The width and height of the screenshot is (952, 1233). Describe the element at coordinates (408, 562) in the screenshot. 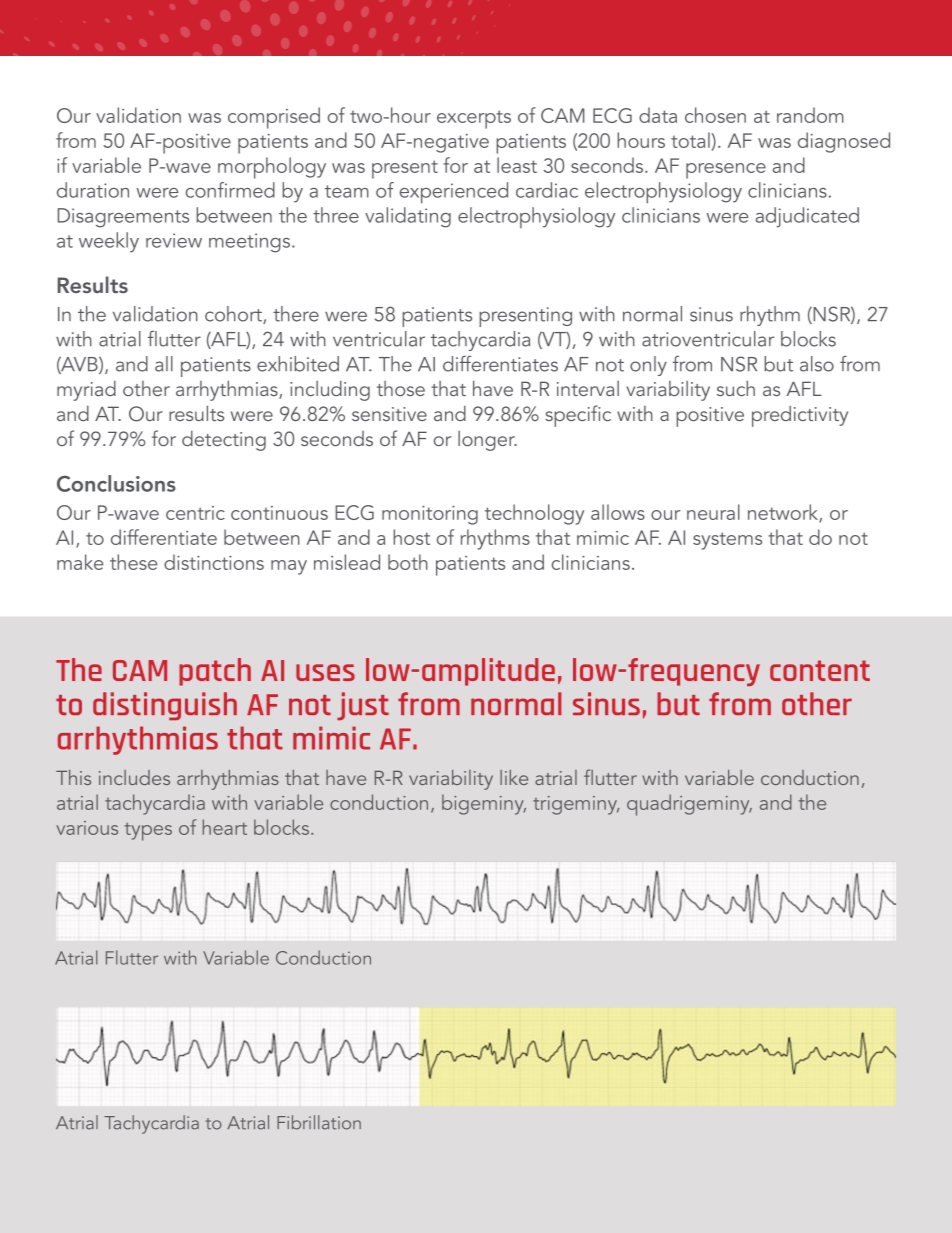

I see `both` at that location.
